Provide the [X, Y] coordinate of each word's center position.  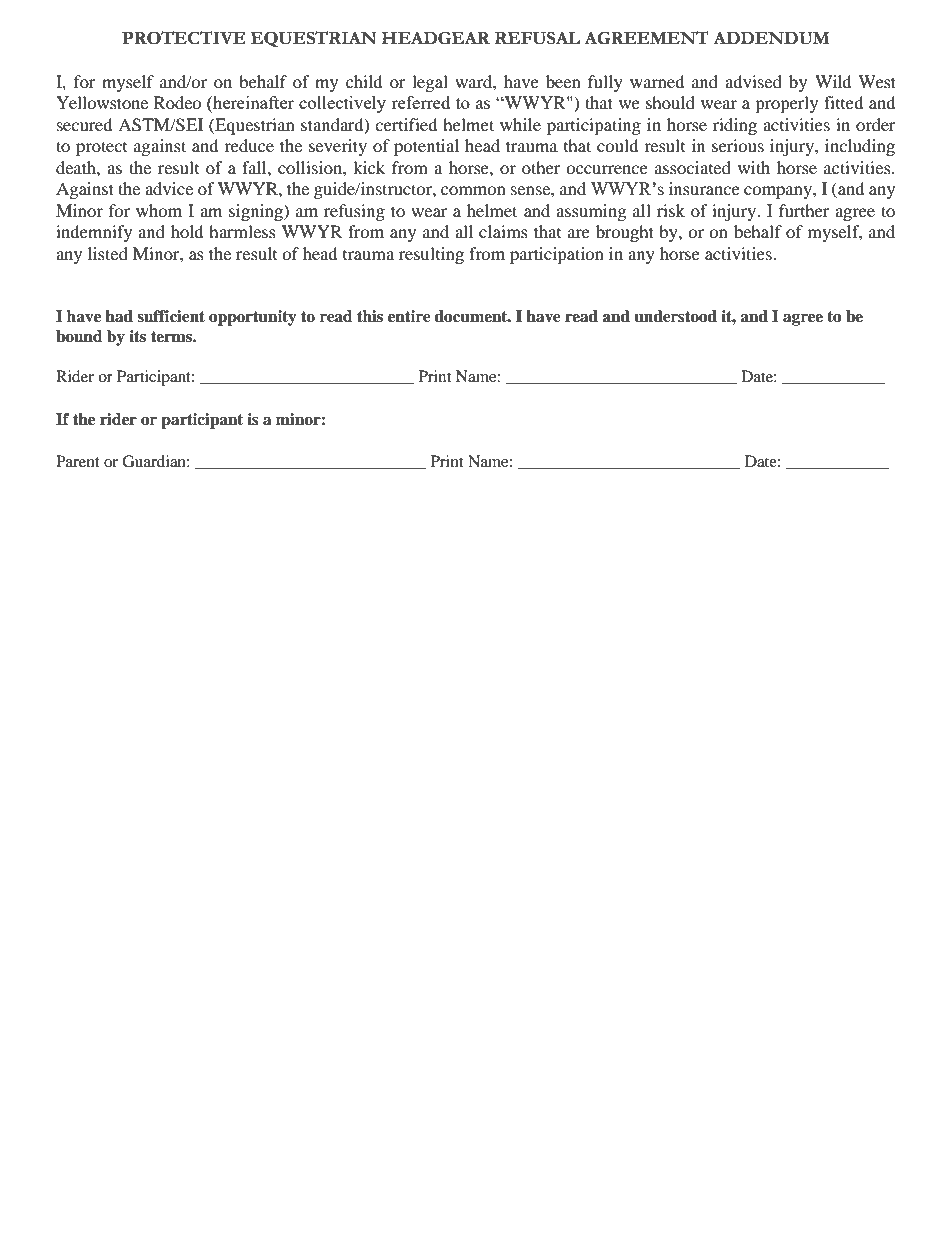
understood [675, 316]
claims [503, 231]
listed [108, 253]
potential [426, 147]
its [137, 336]
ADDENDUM [771, 38]
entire [409, 316]
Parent [78, 461]
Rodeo [178, 102]
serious [738, 145]
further [804, 210]
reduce [249, 145]
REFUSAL [537, 38]
